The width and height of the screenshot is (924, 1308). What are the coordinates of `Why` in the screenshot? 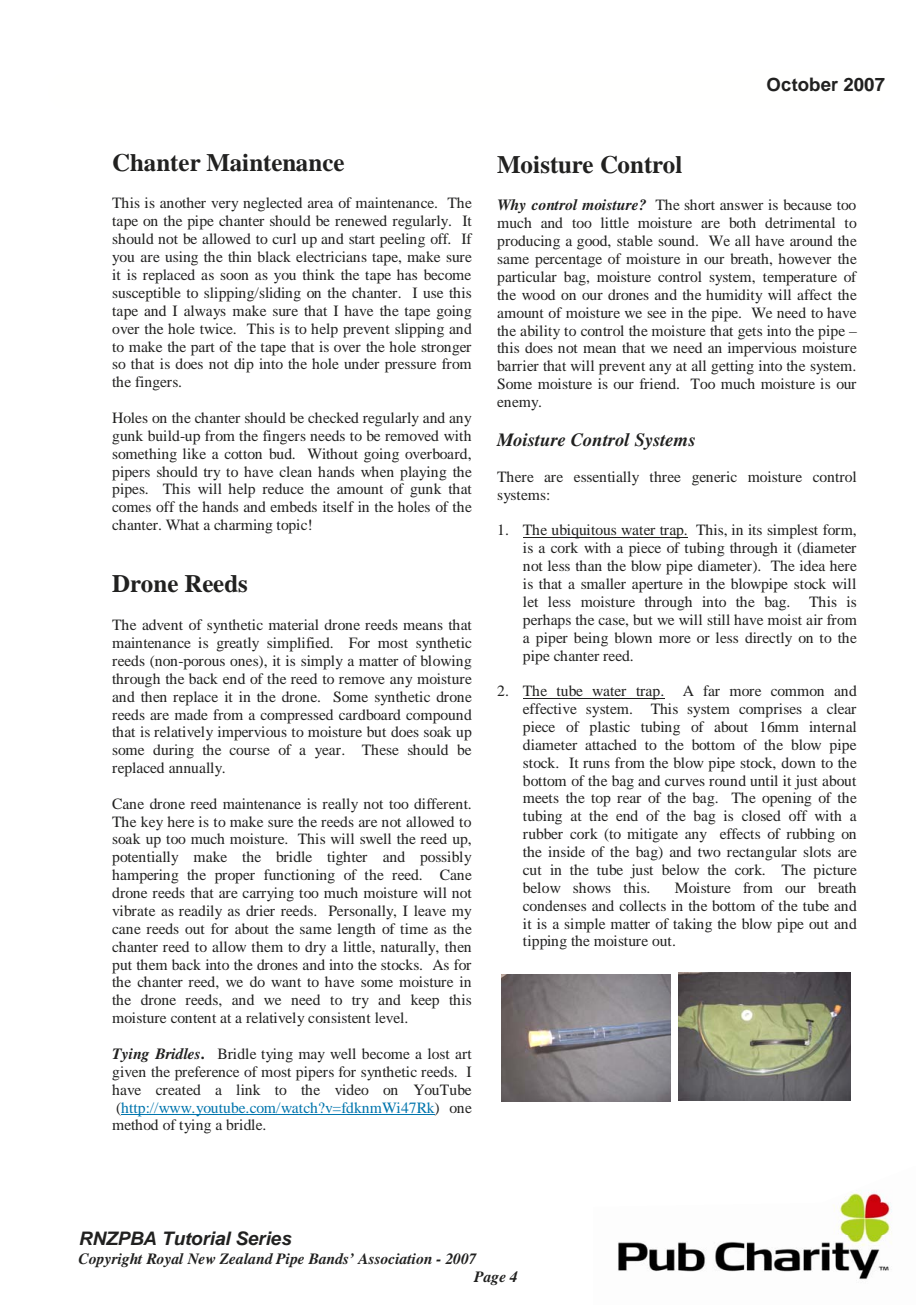 It's located at (512, 206).
